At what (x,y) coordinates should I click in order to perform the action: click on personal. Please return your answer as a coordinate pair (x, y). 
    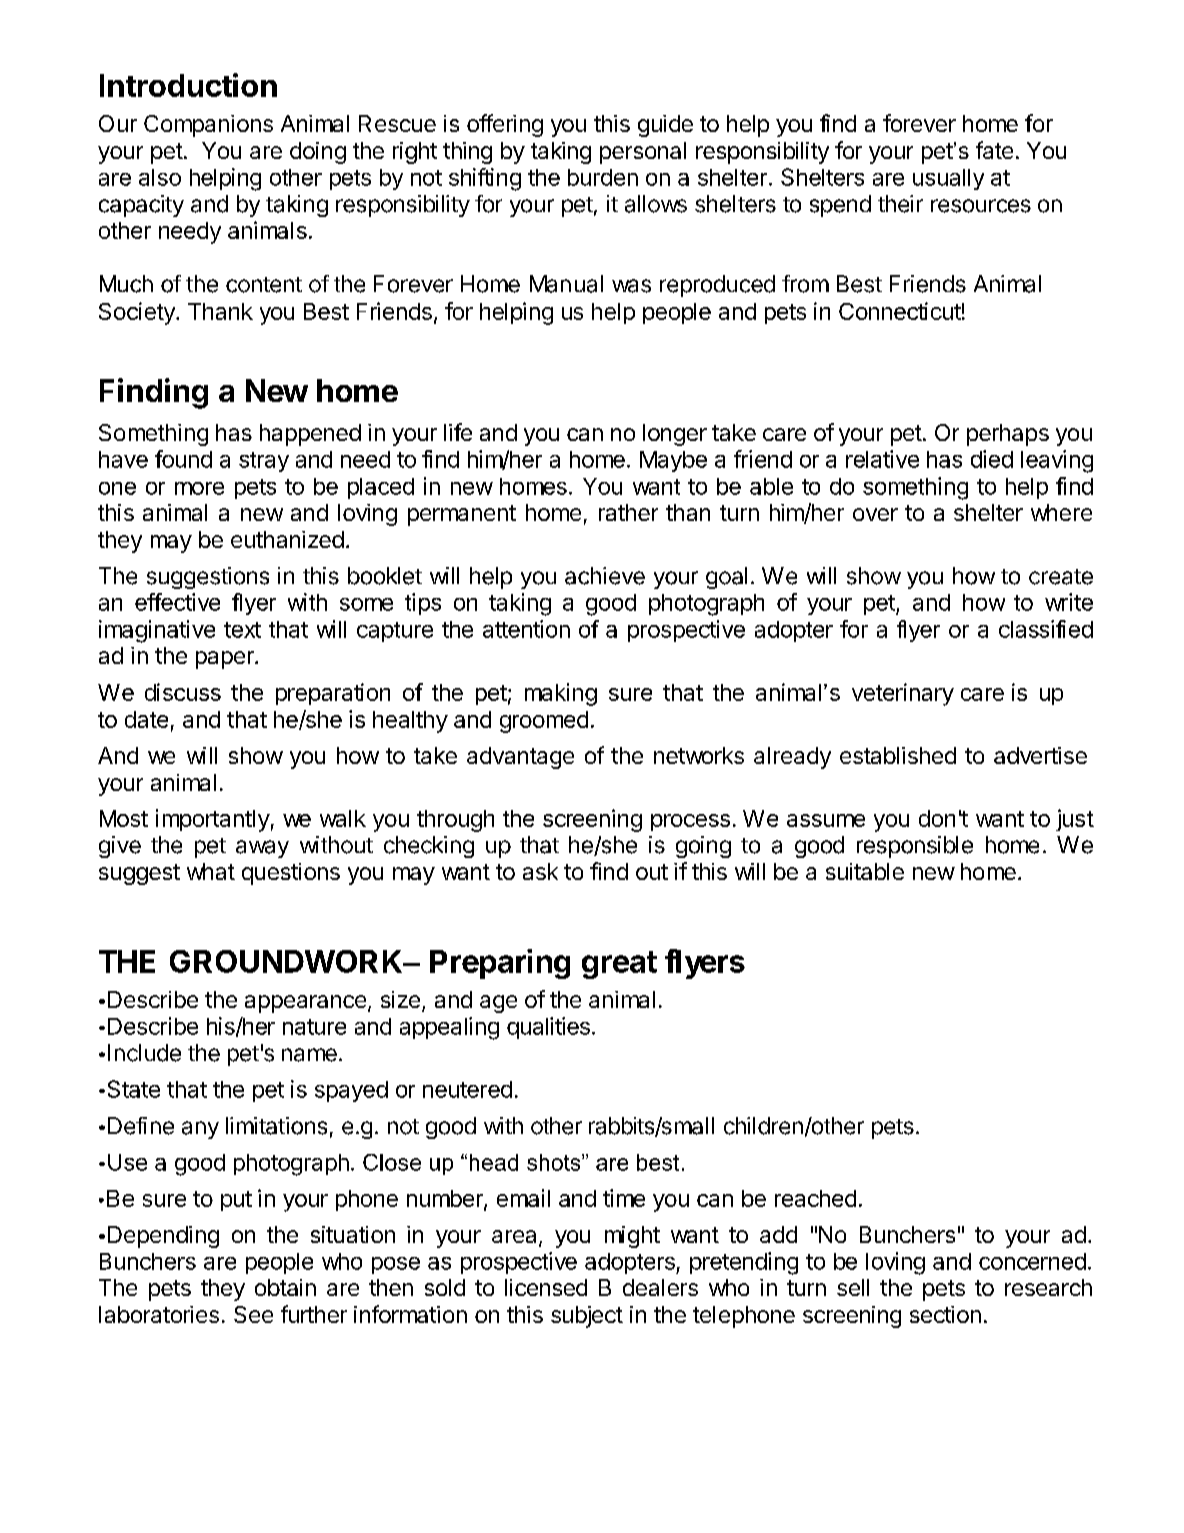
    Looking at the image, I should click on (643, 153).
